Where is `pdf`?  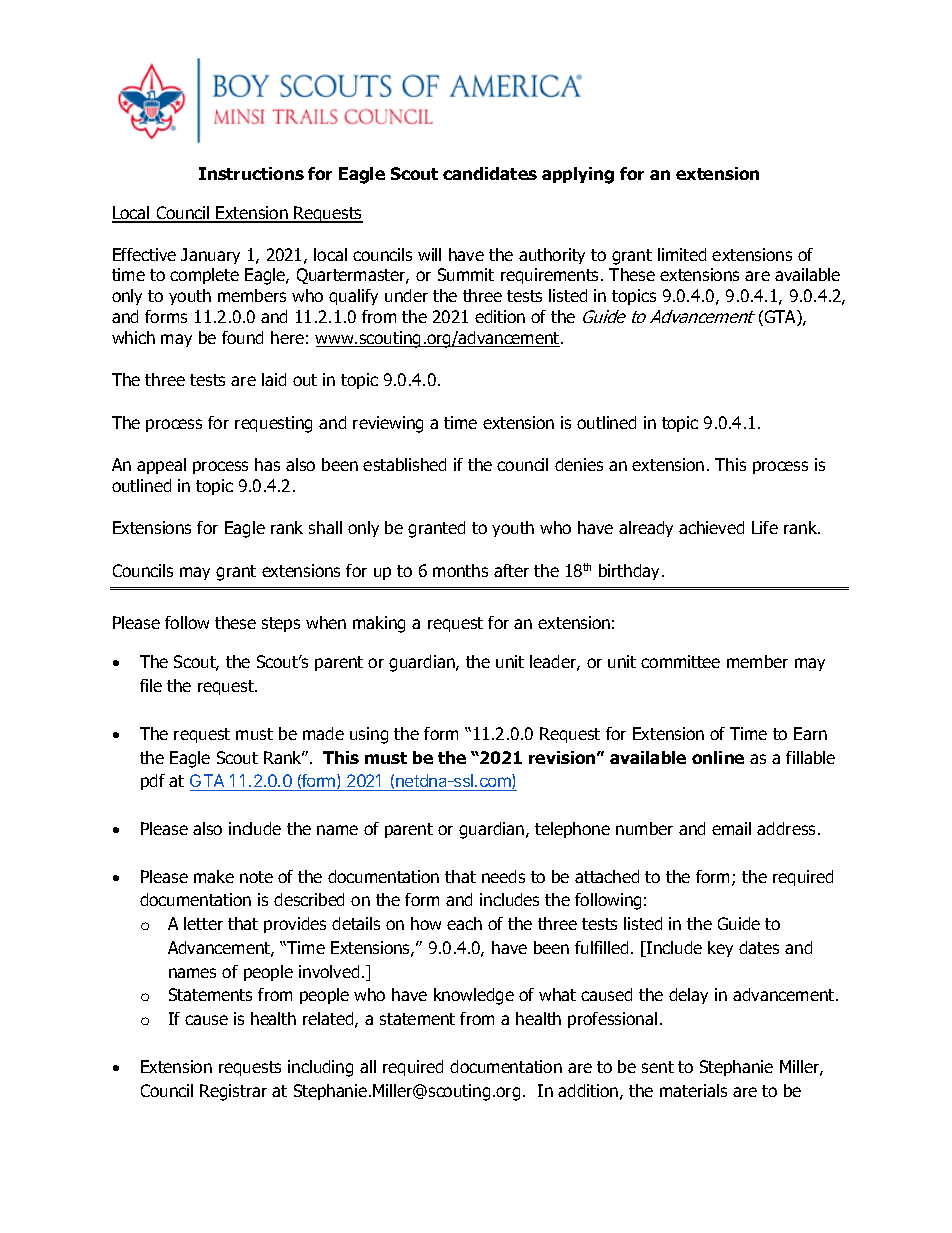
pdf is located at coordinates (153, 782).
